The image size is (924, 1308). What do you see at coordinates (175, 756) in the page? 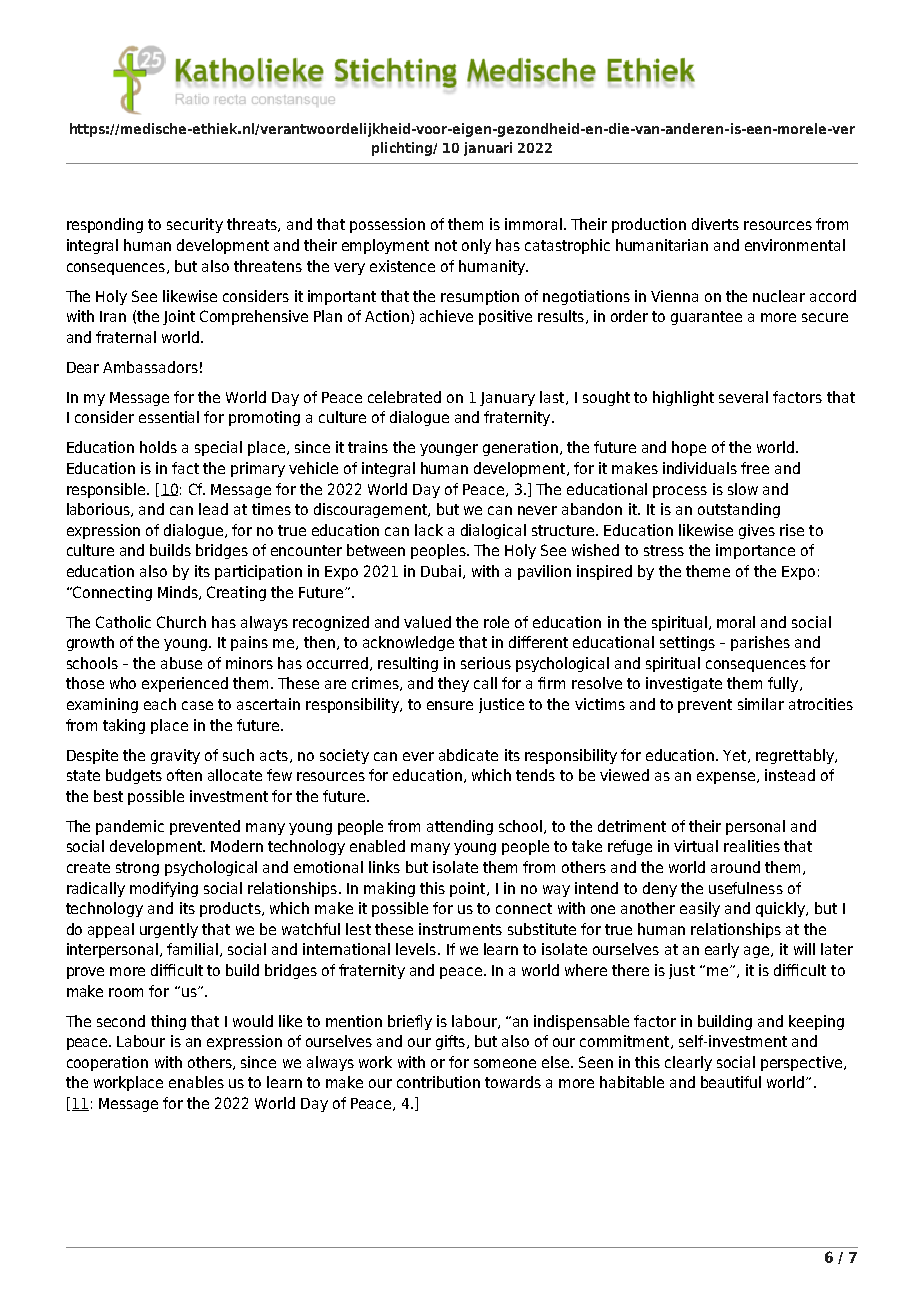
I see `gravity` at bounding box center [175, 756].
